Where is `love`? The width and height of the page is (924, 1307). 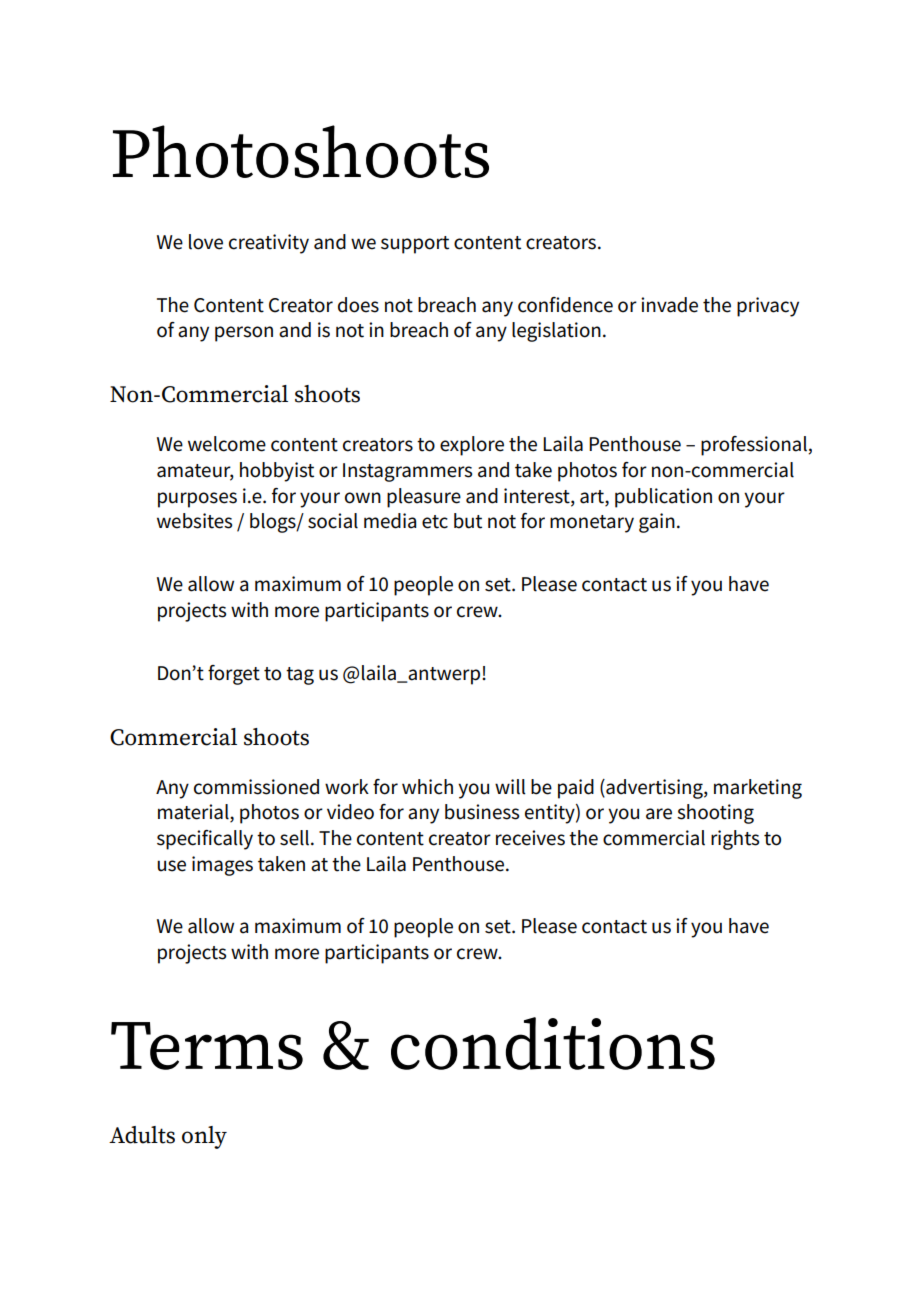
love is located at coordinates (206, 242).
